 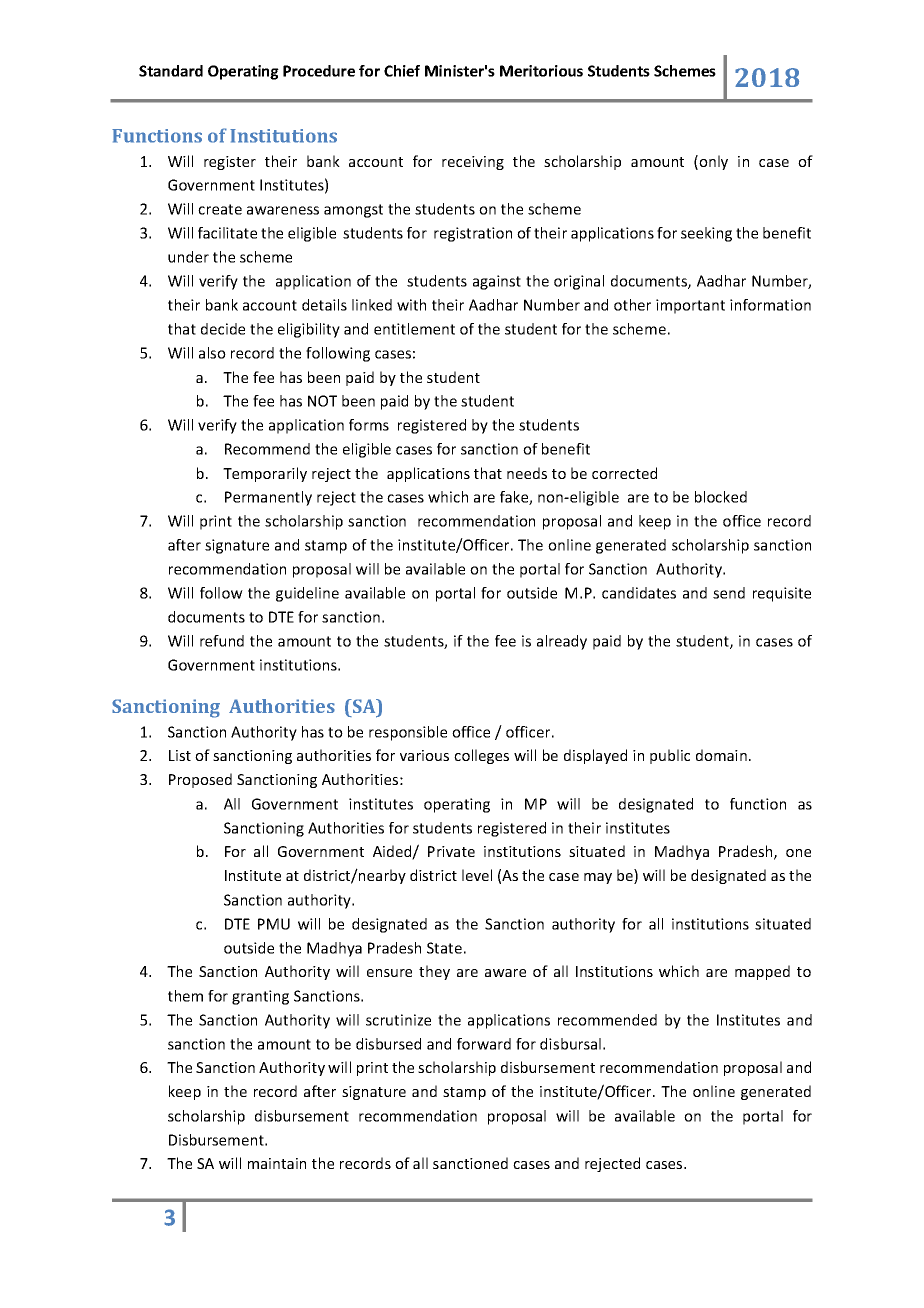 What do you see at coordinates (171, 71) in the screenshot?
I see `Standard` at bounding box center [171, 71].
